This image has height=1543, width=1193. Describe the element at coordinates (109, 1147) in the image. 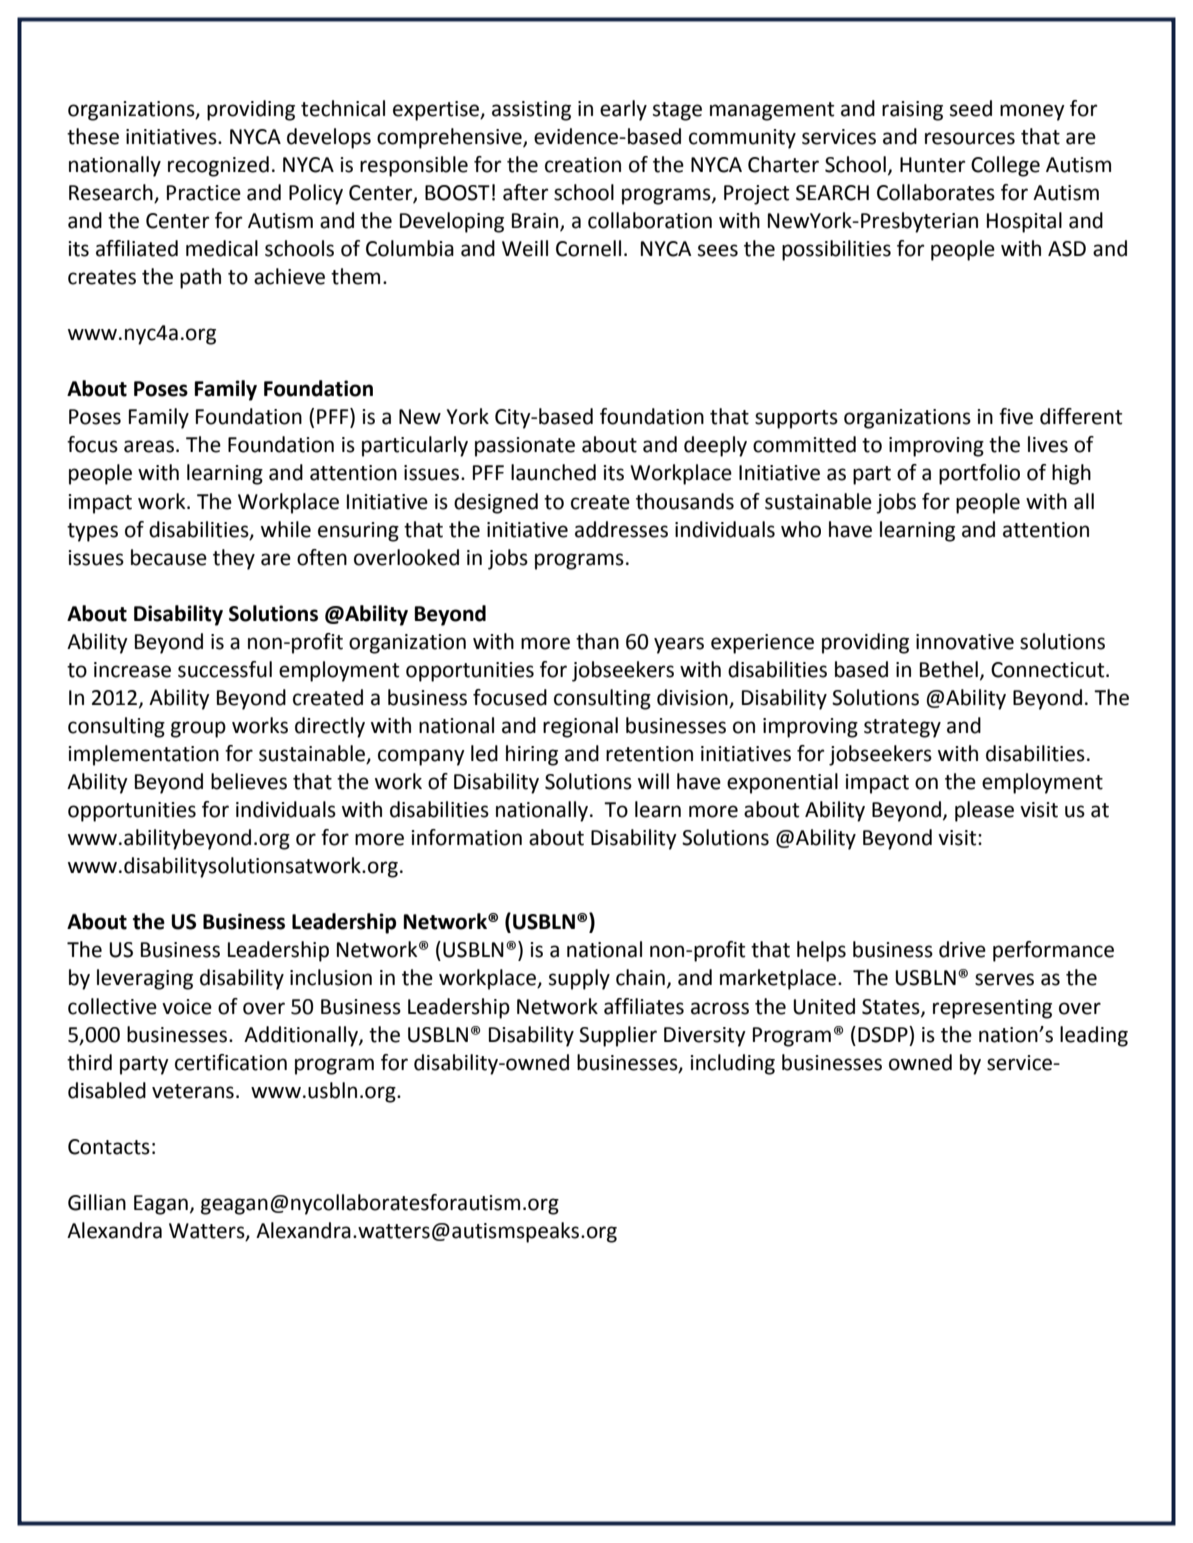

I see `Contacts` at that location.
